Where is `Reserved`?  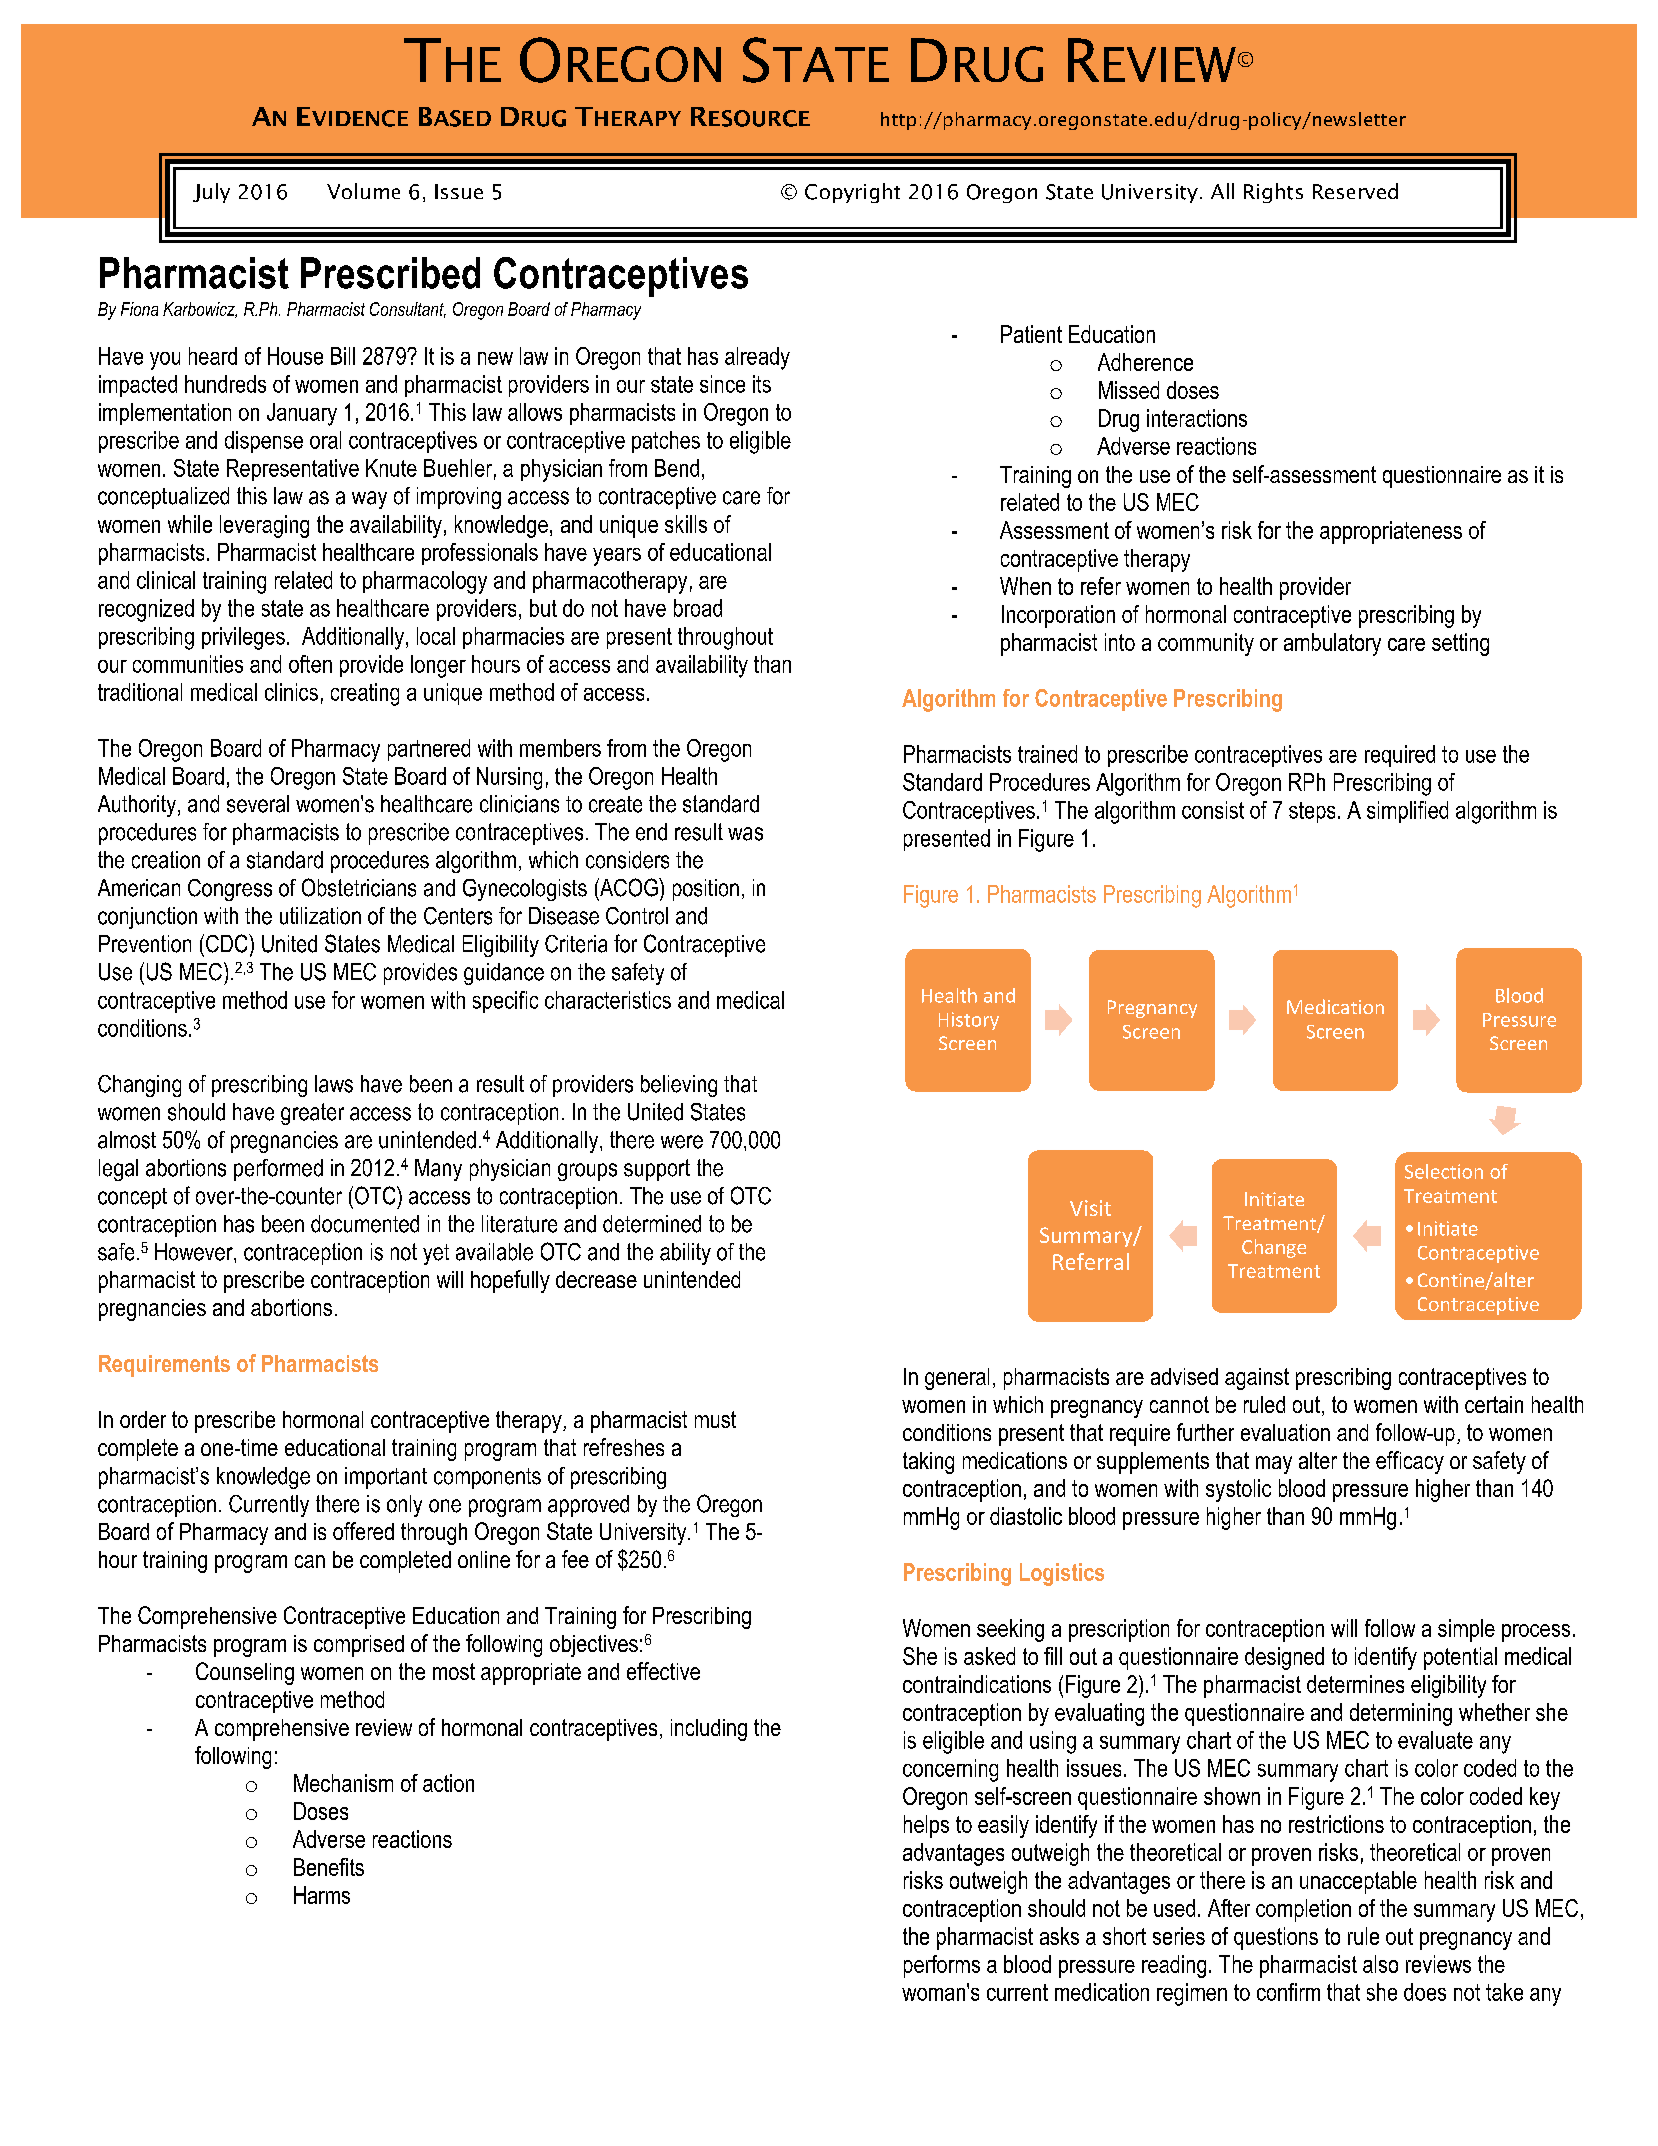
Reserved is located at coordinates (1355, 191).
